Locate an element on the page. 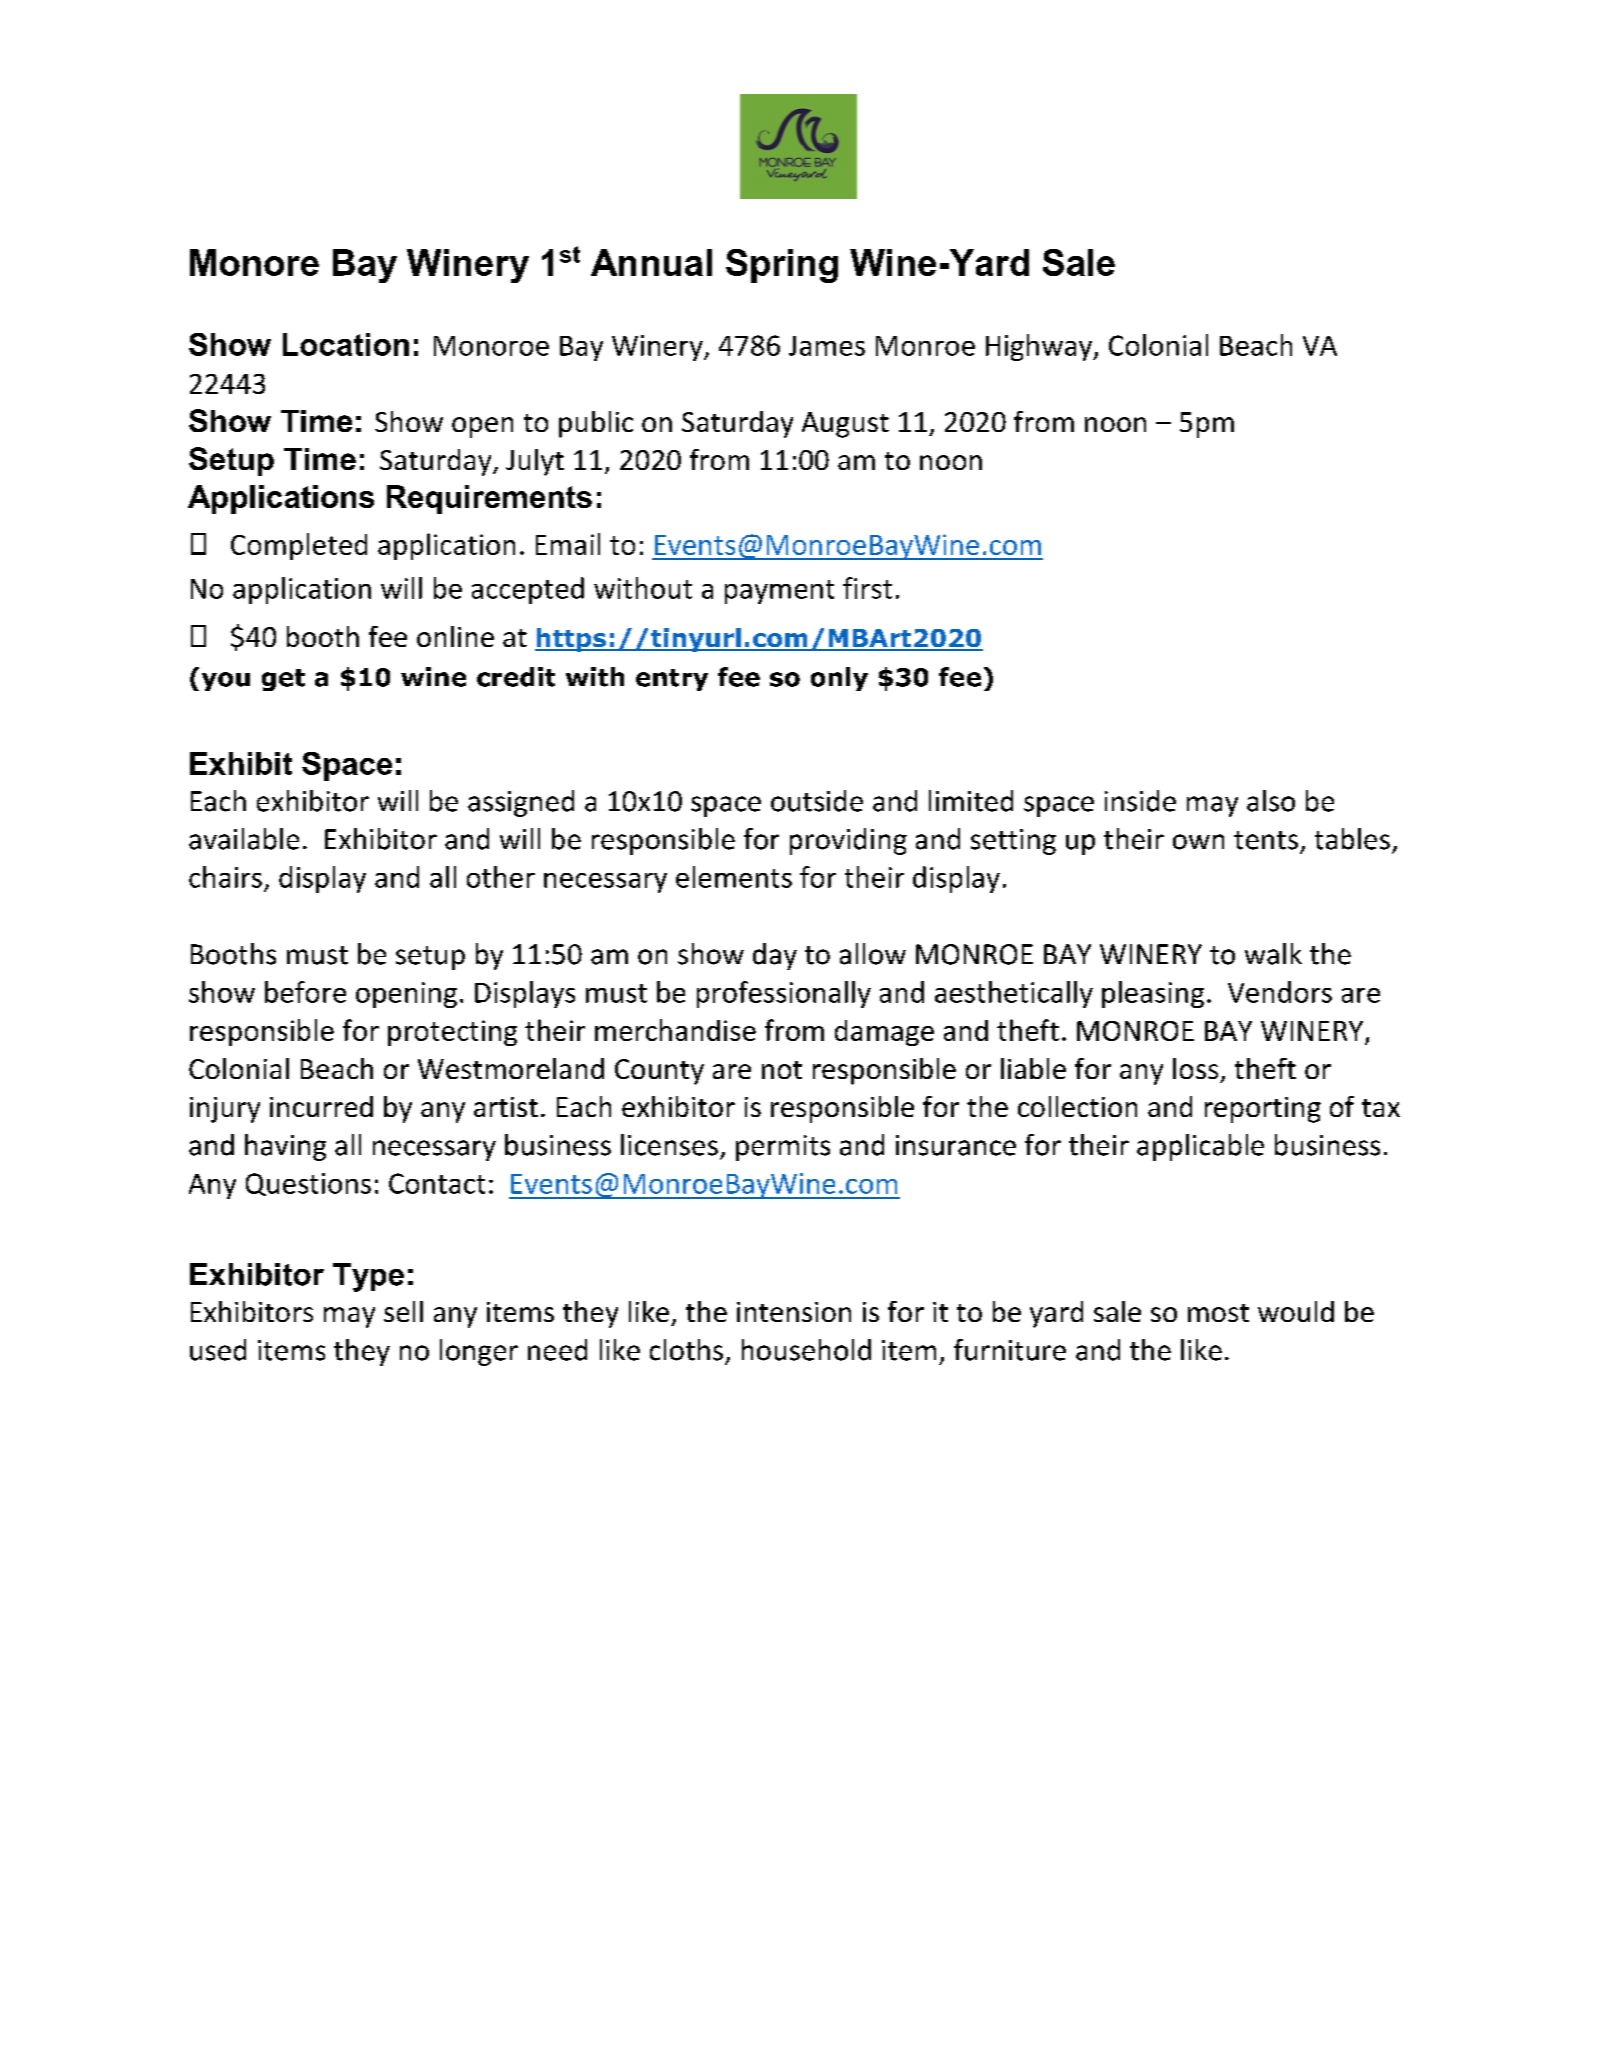  sell is located at coordinates (403, 1311).
